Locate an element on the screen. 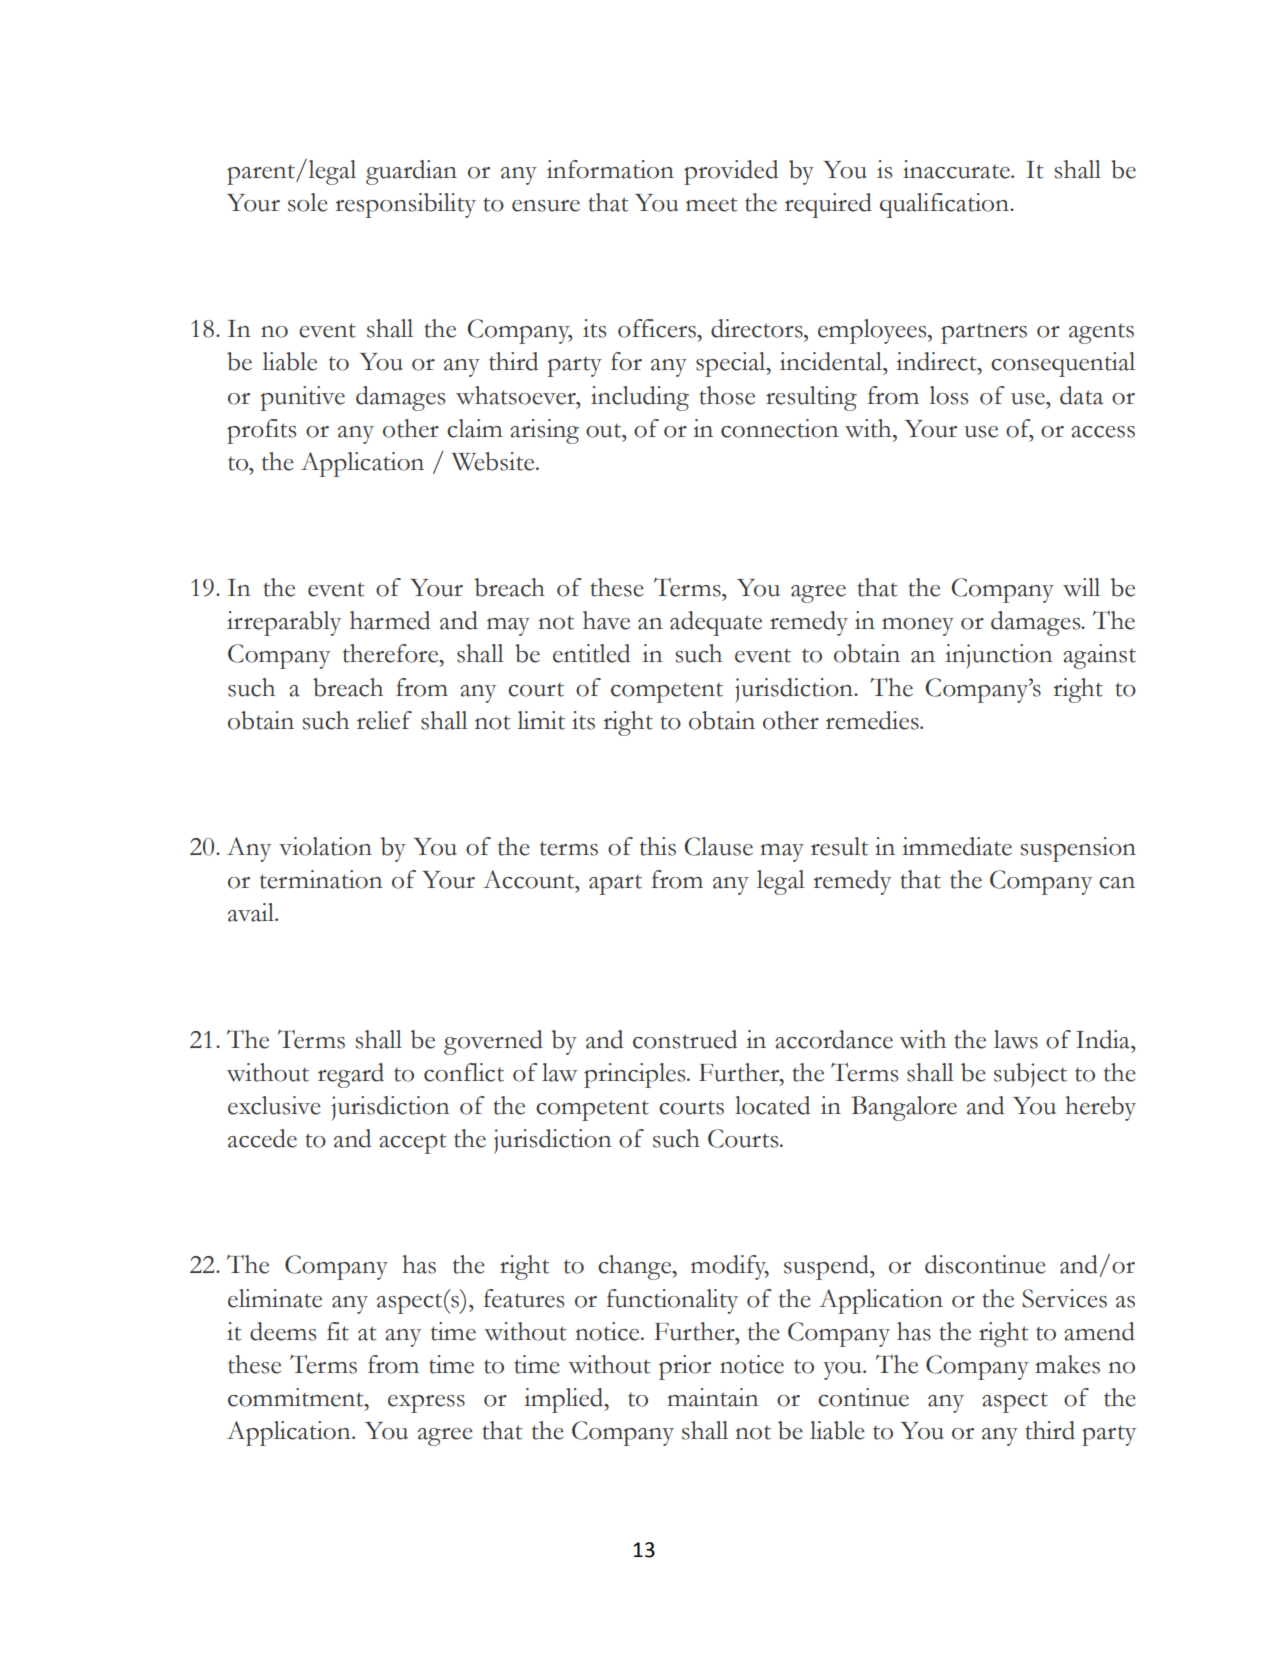 Image resolution: width=1288 pixels, height=1667 pixels. construed is located at coordinates (685, 1039).
